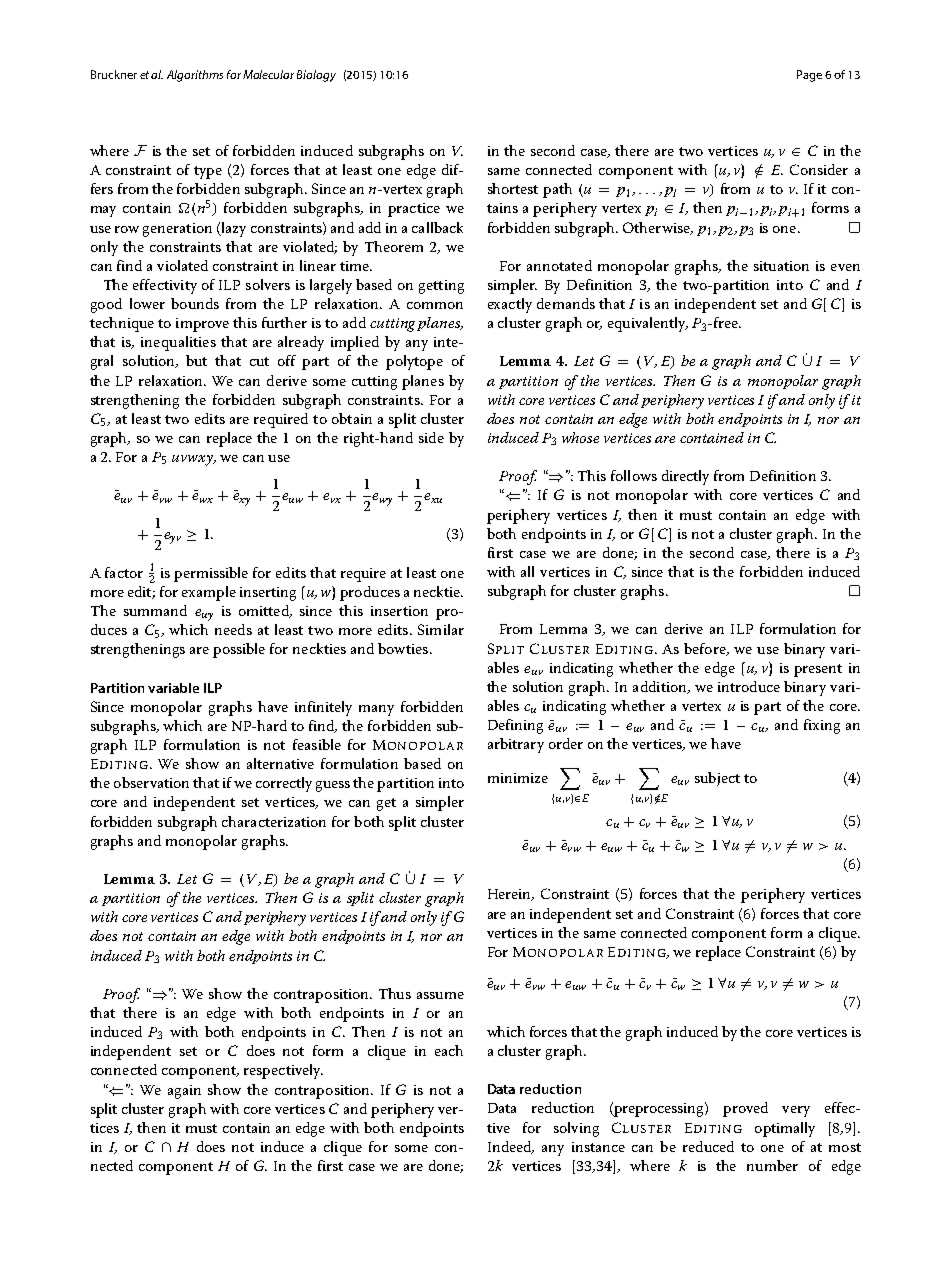 Image resolution: width=952 pixels, height=1271 pixels. What do you see at coordinates (749, 686) in the screenshot?
I see `introduce` at bounding box center [749, 686].
